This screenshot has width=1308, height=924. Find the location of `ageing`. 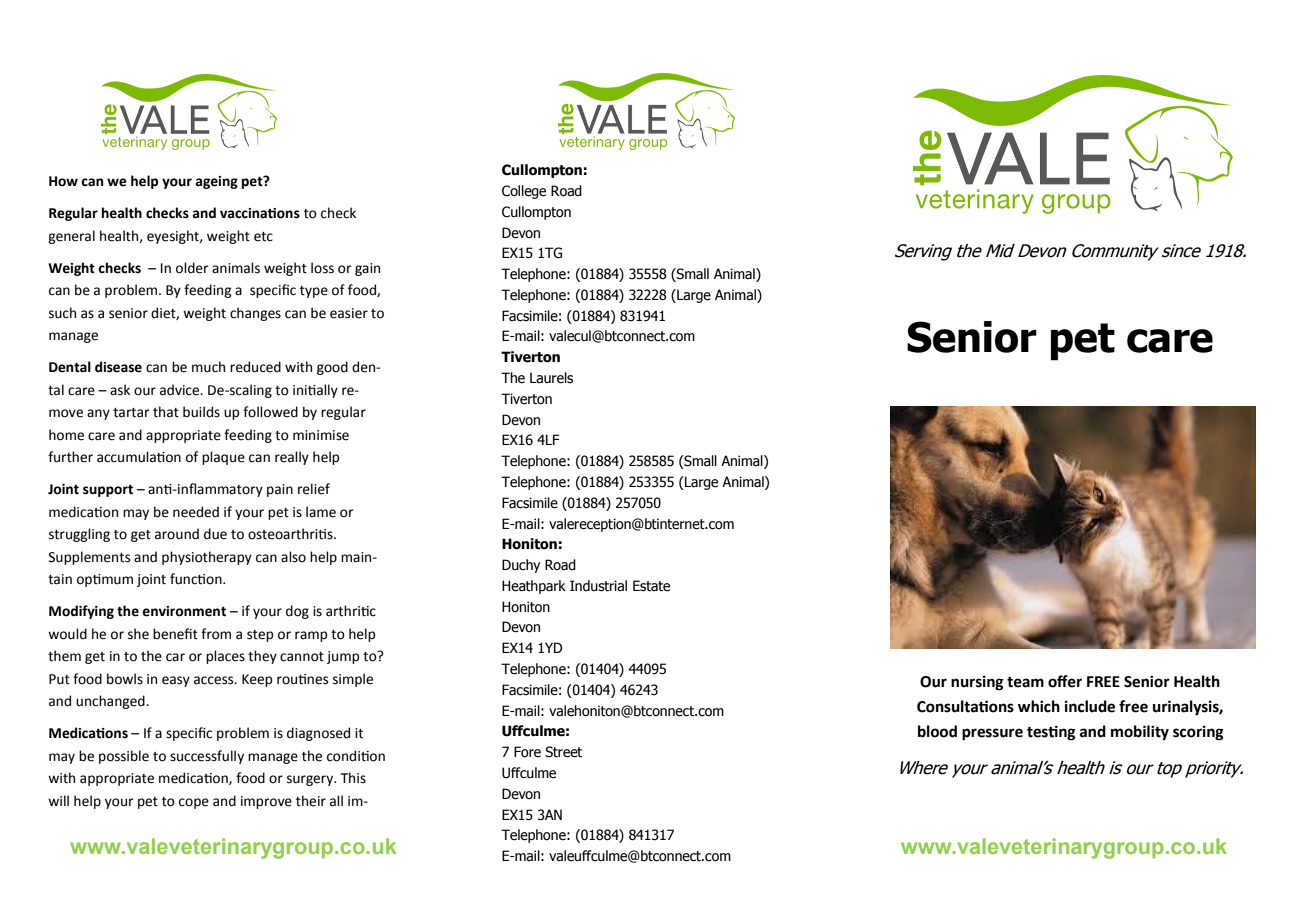

ageing is located at coordinates (216, 182).
